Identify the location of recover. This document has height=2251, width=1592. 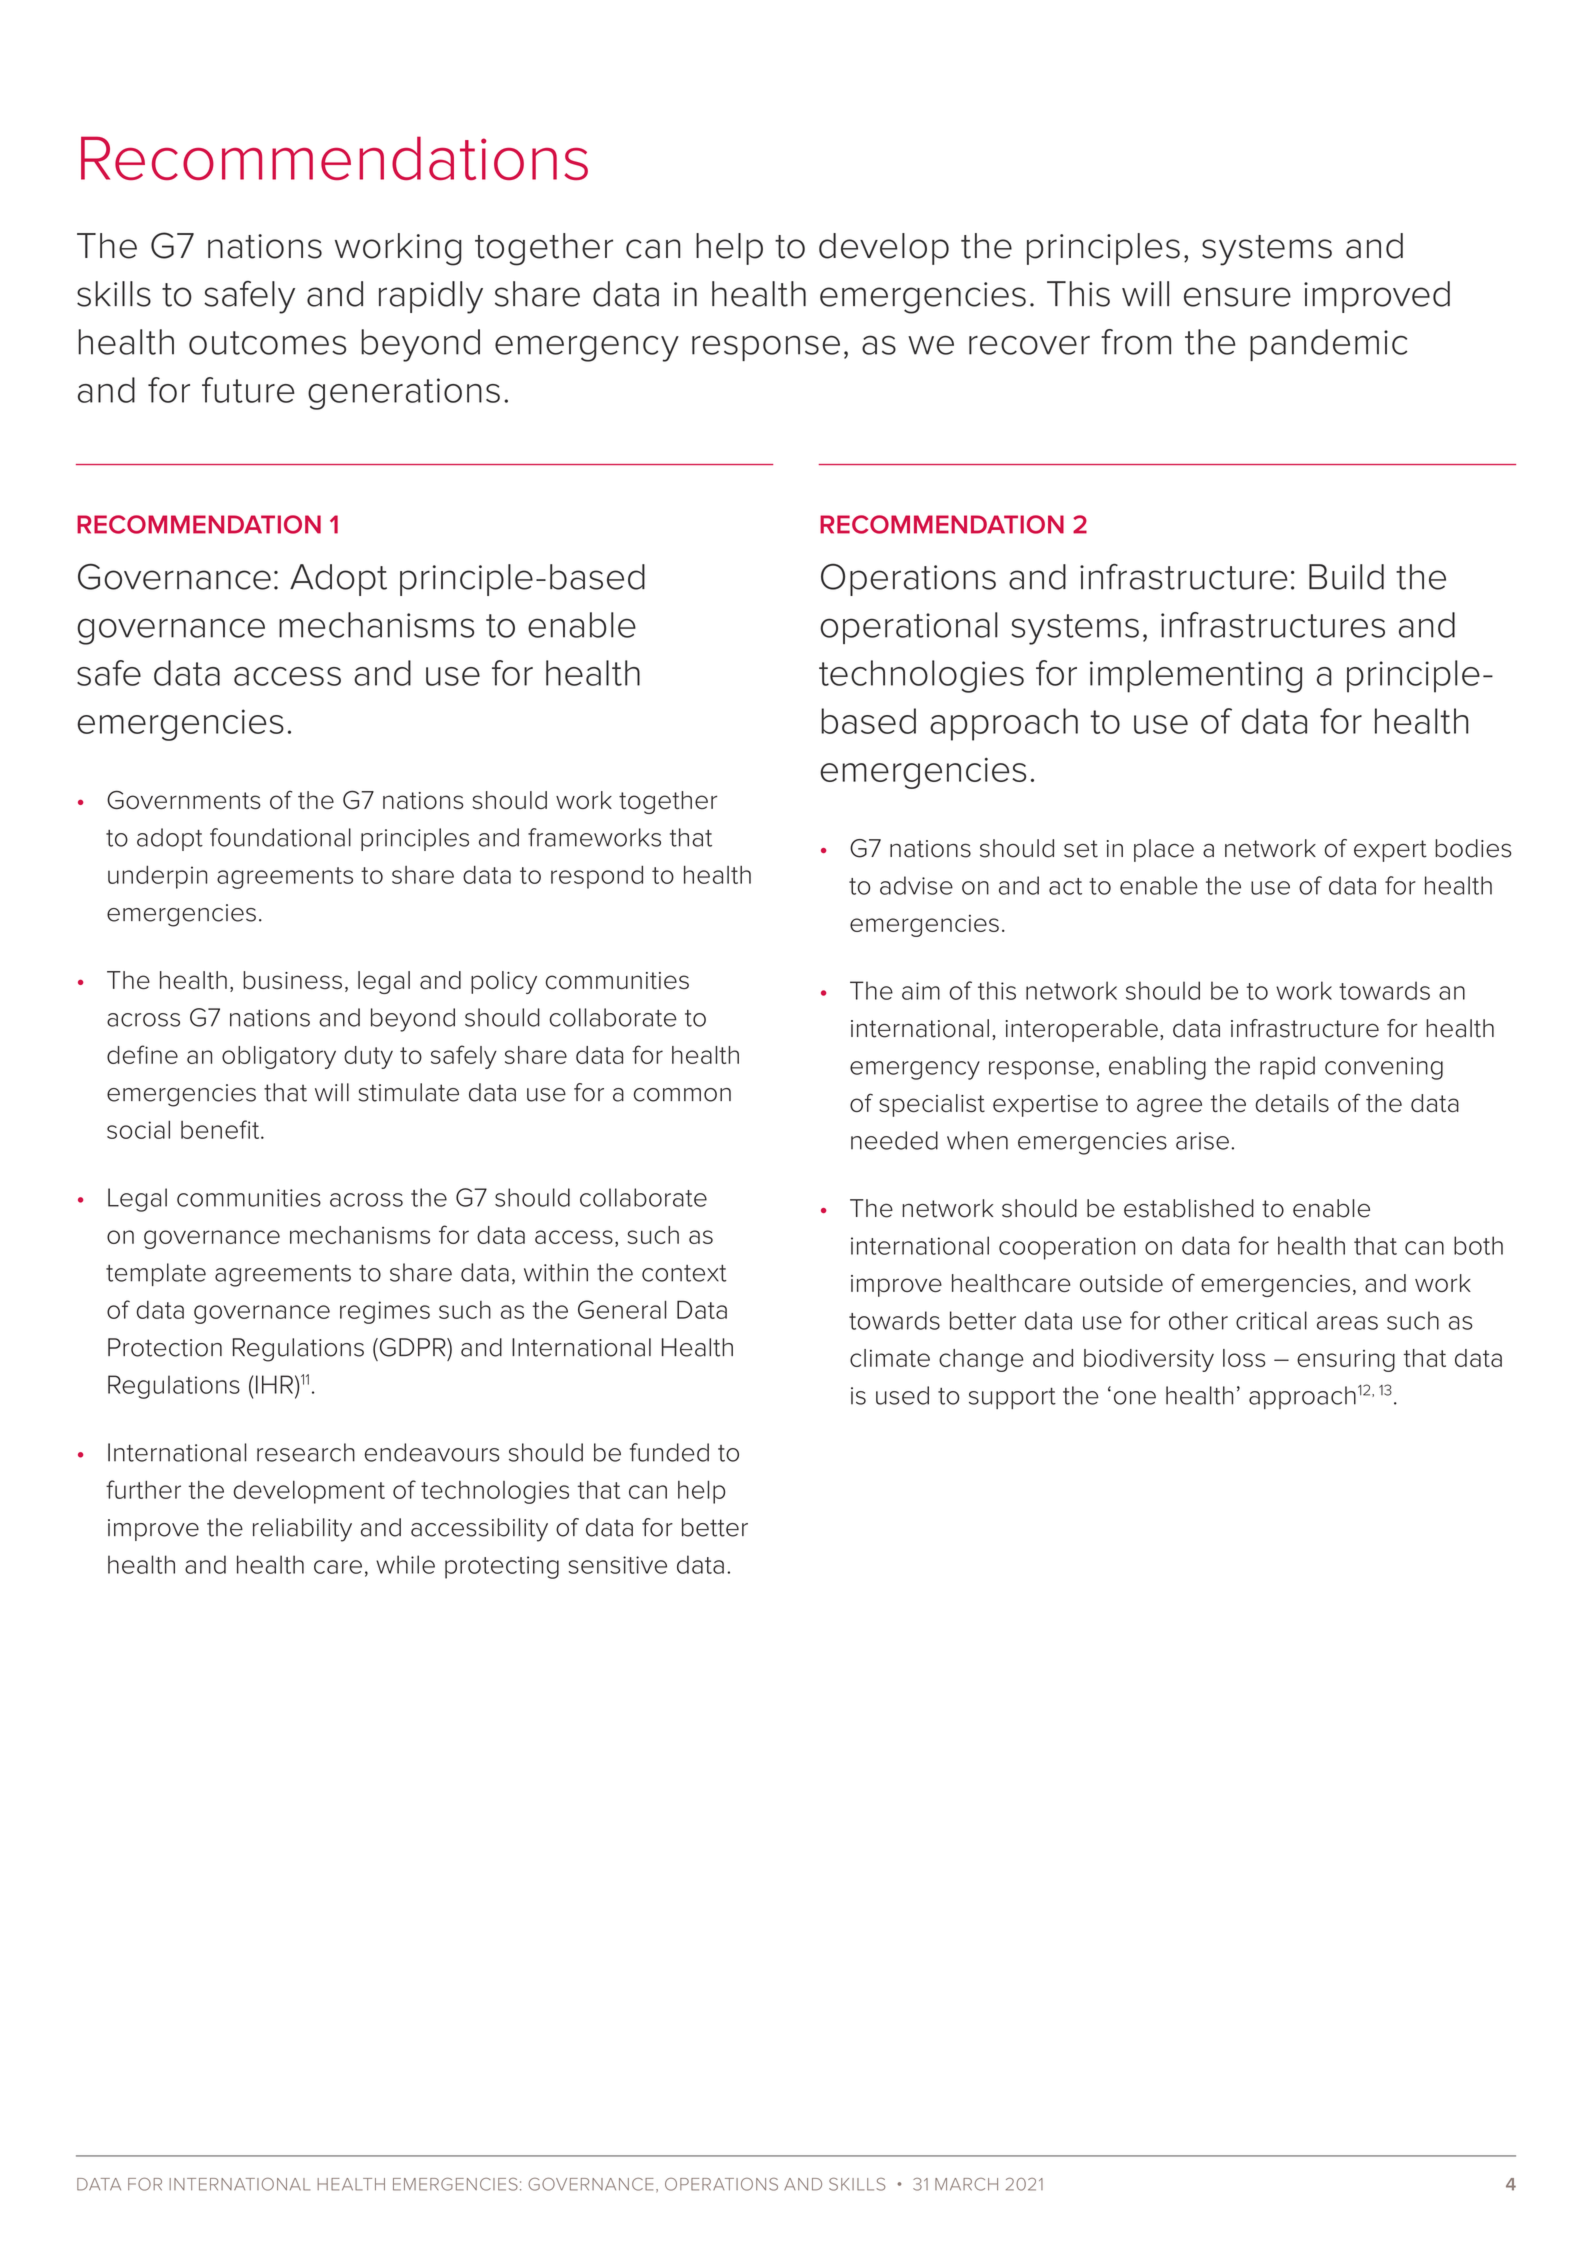
(1029, 345).
